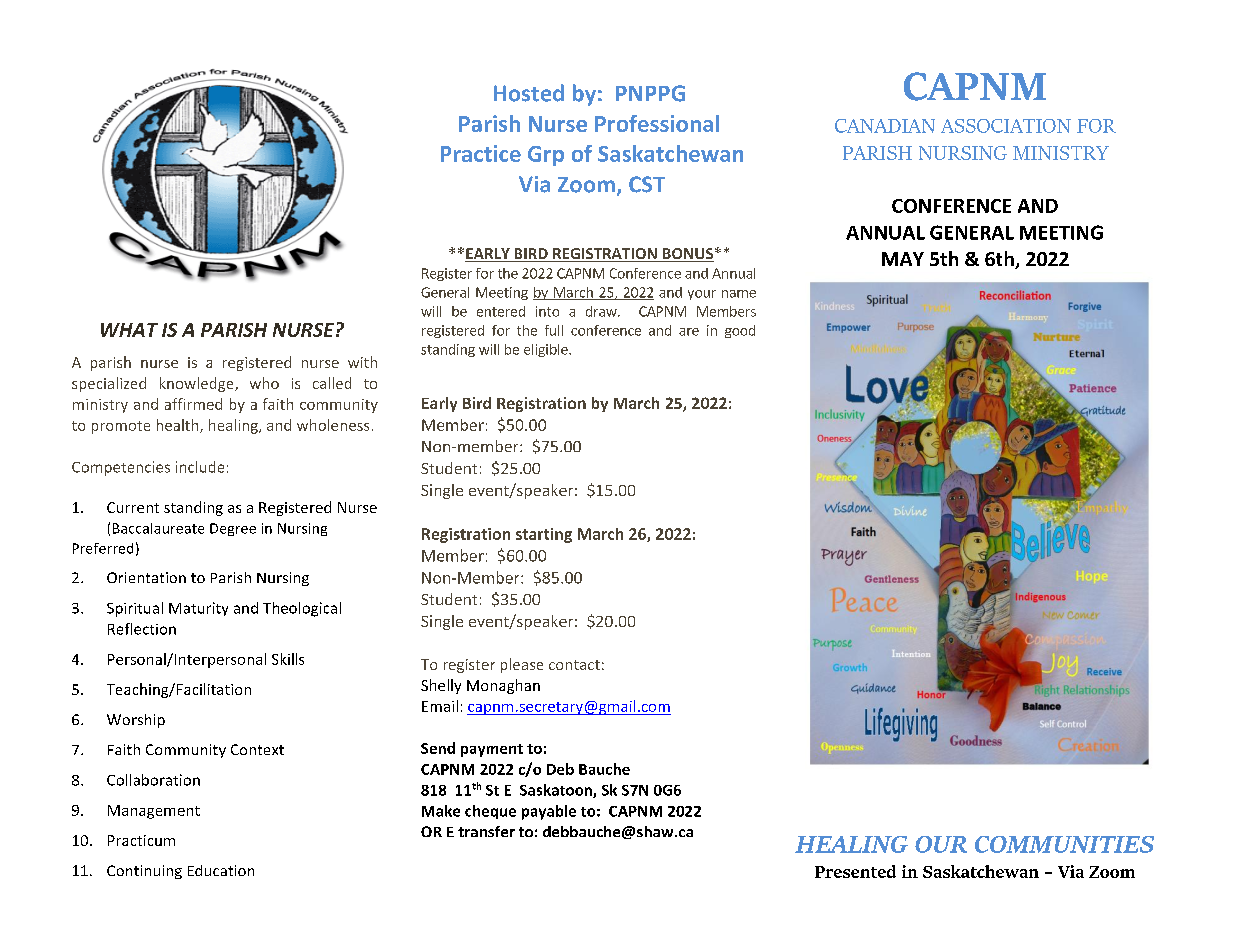 This image has height=952, width=1233. I want to click on starting, so click(544, 535).
